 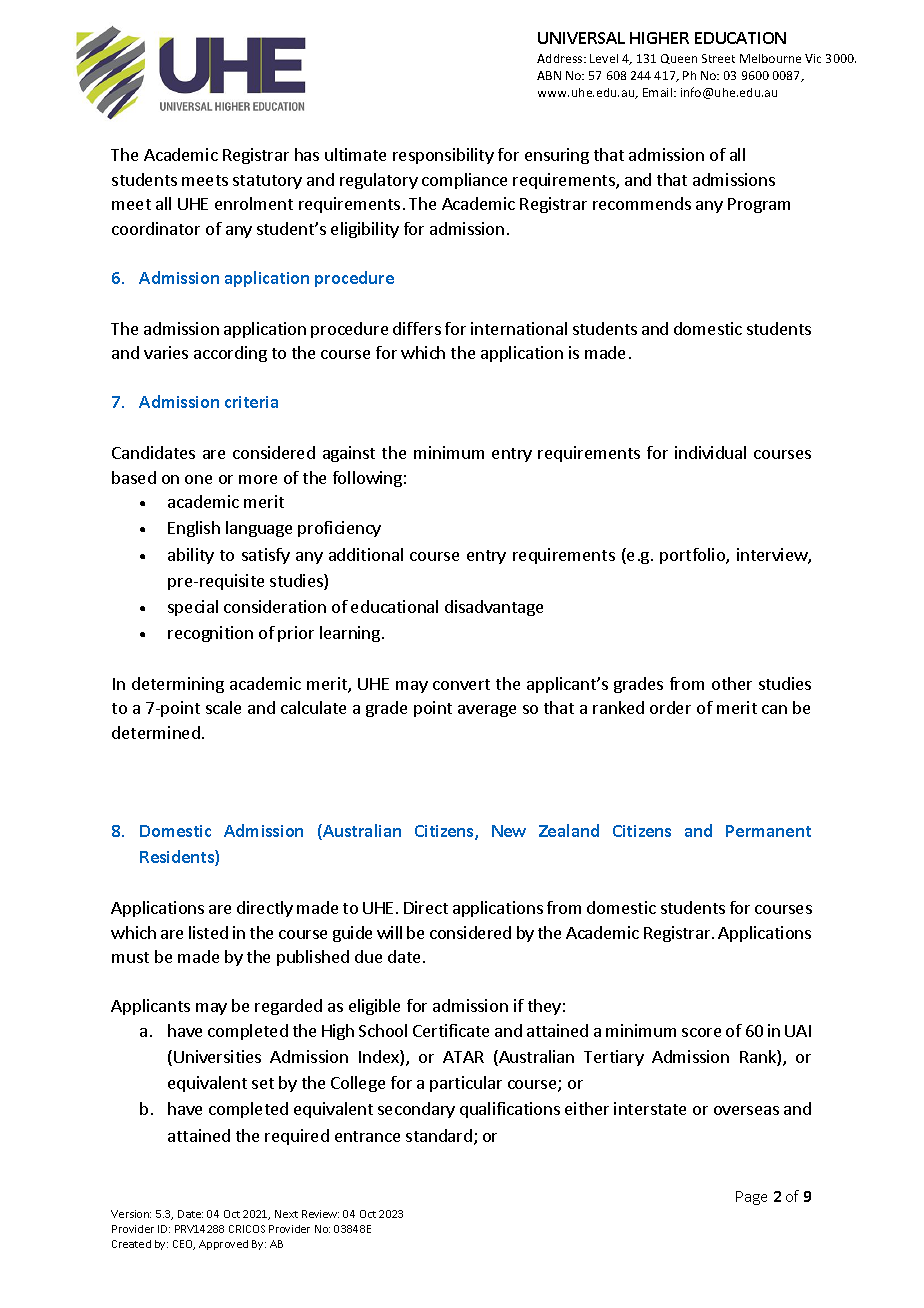 I want to click on one, so click(x=198, y=479).
